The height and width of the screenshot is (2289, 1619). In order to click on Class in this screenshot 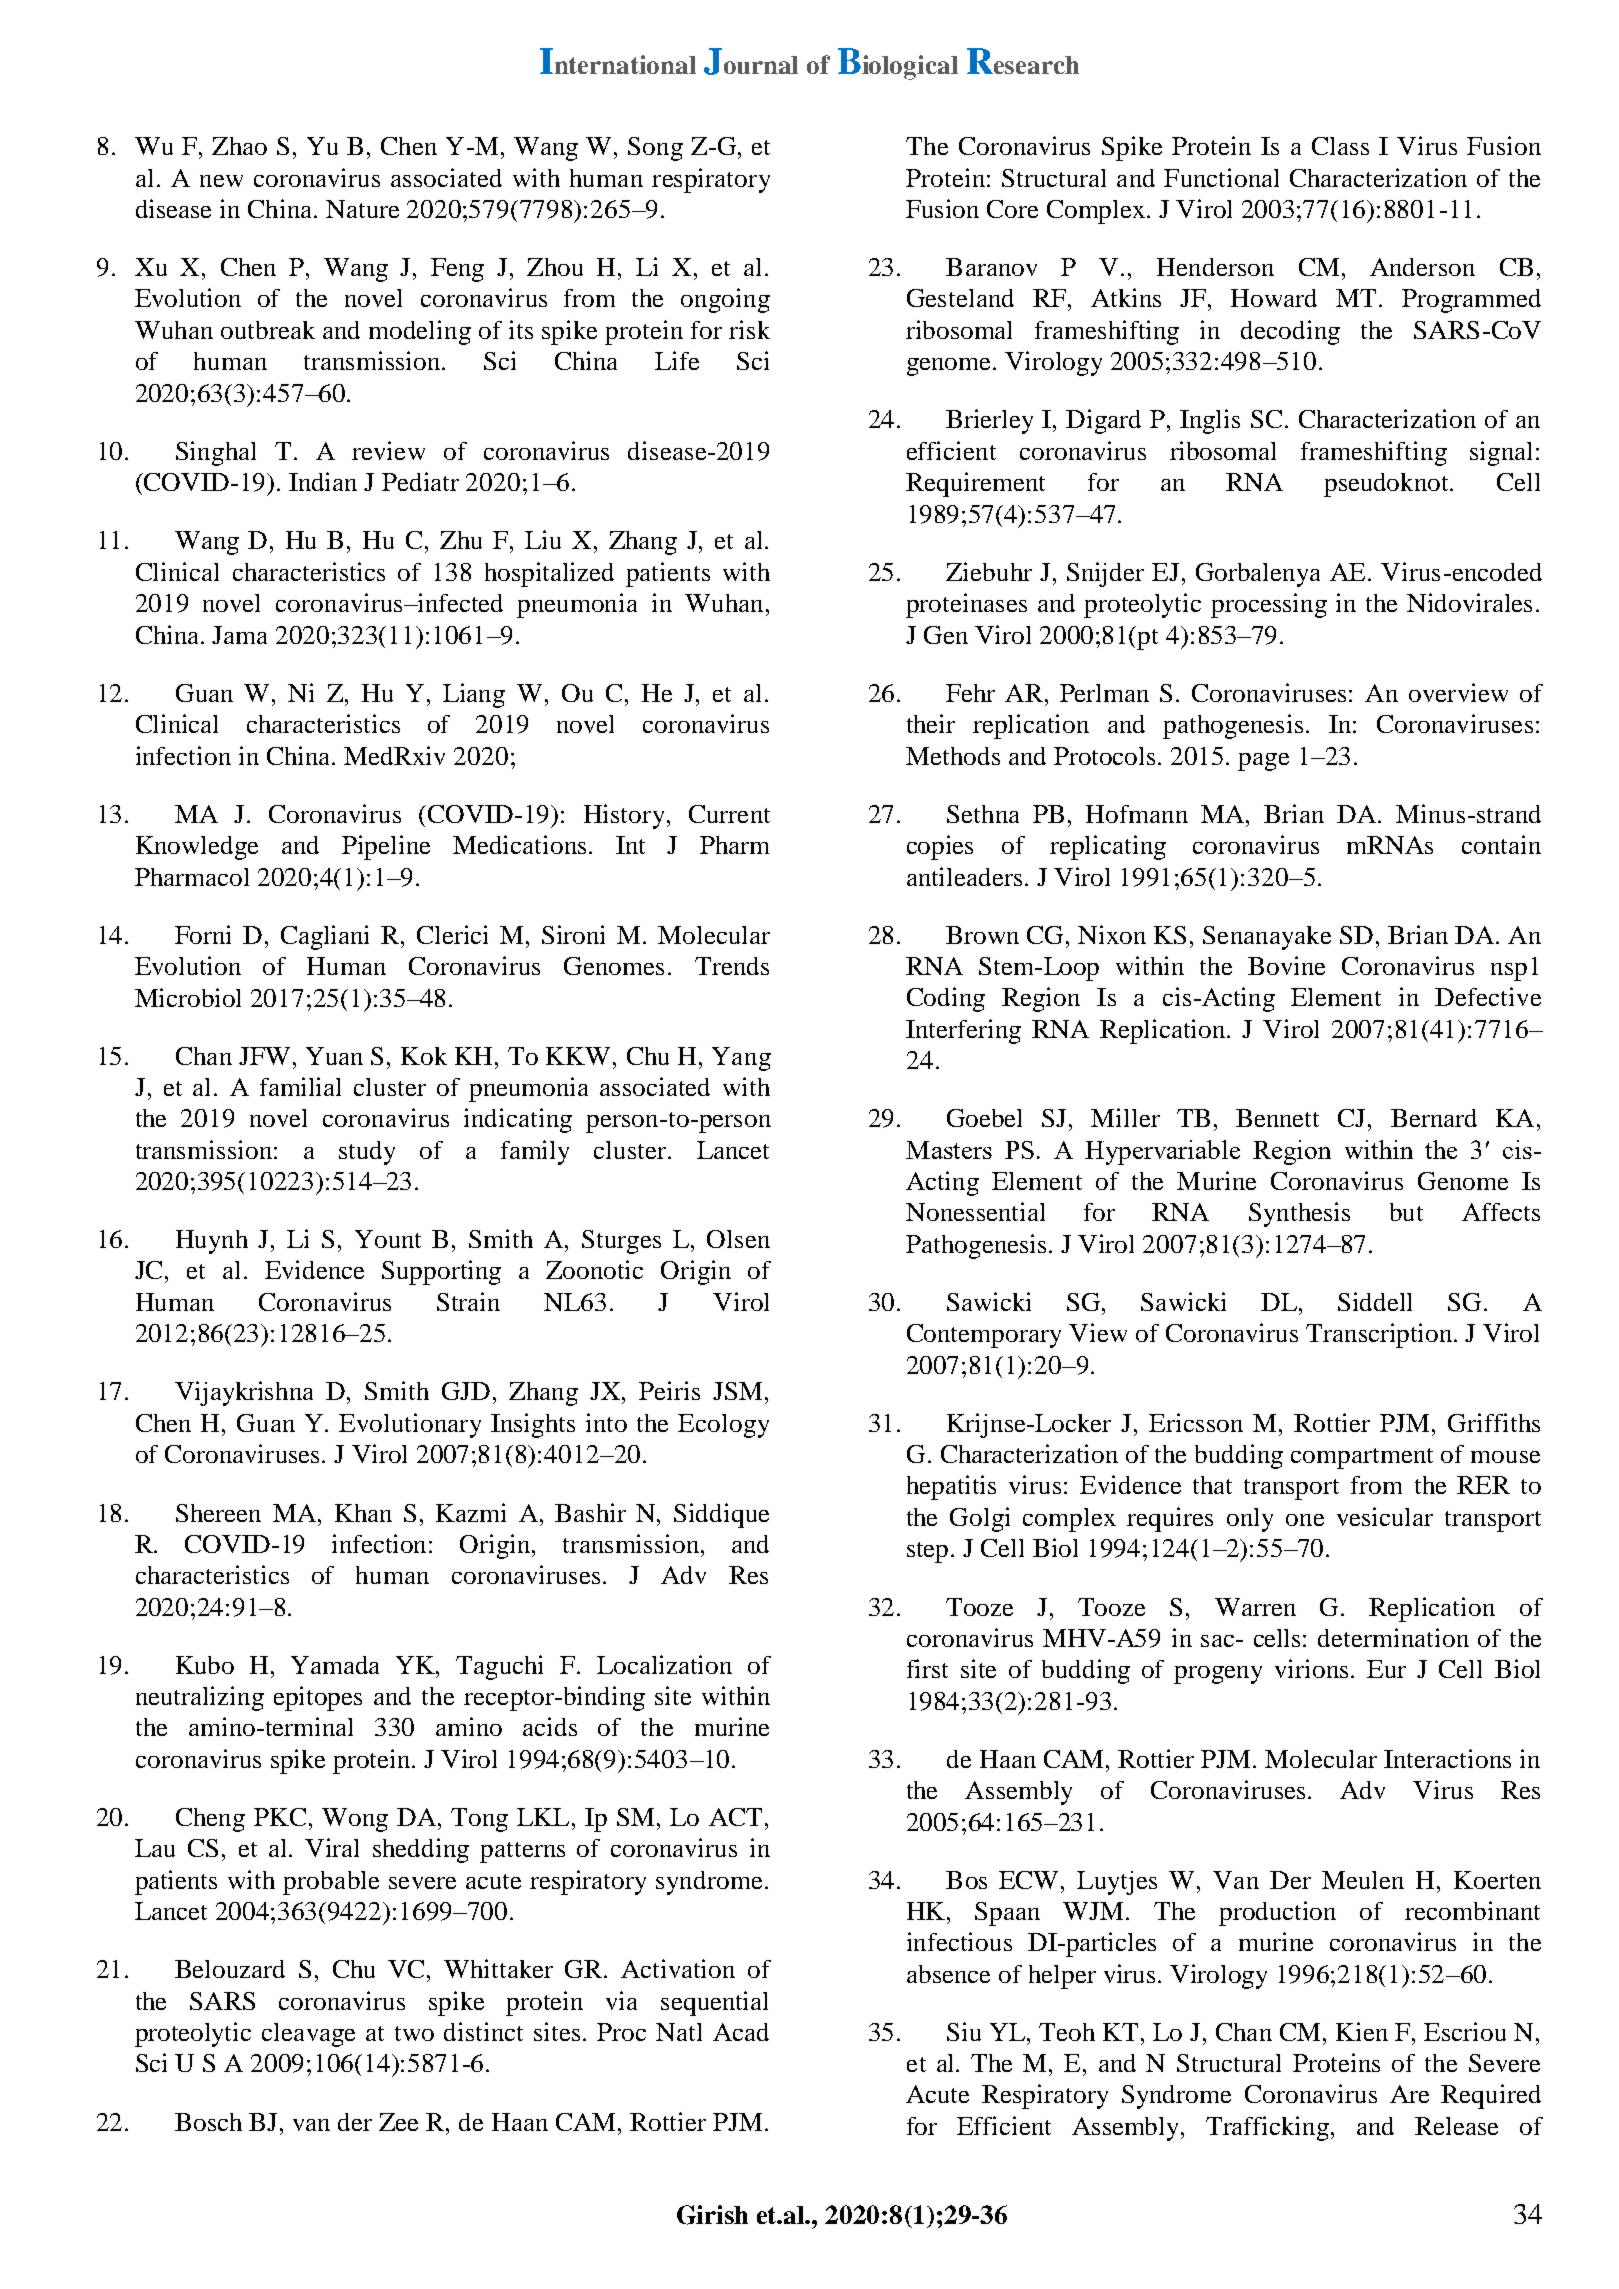, I will do `click(1340, 146)`.
